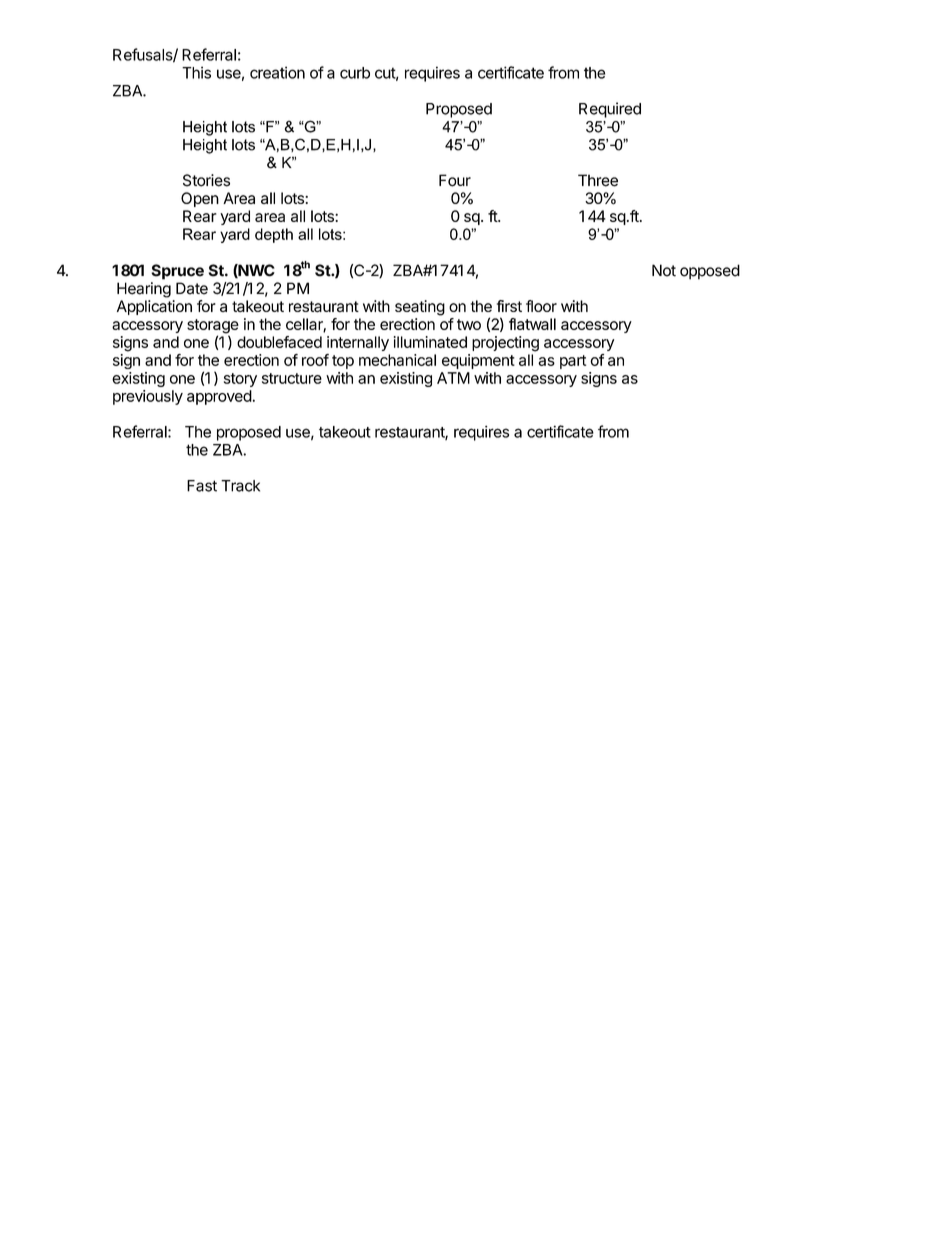 This screenshot has width=952, height=1233. What do you see at coordinates (453, 378) in the screenshot?
I see `ATM` at bounding box center [453, 378].
